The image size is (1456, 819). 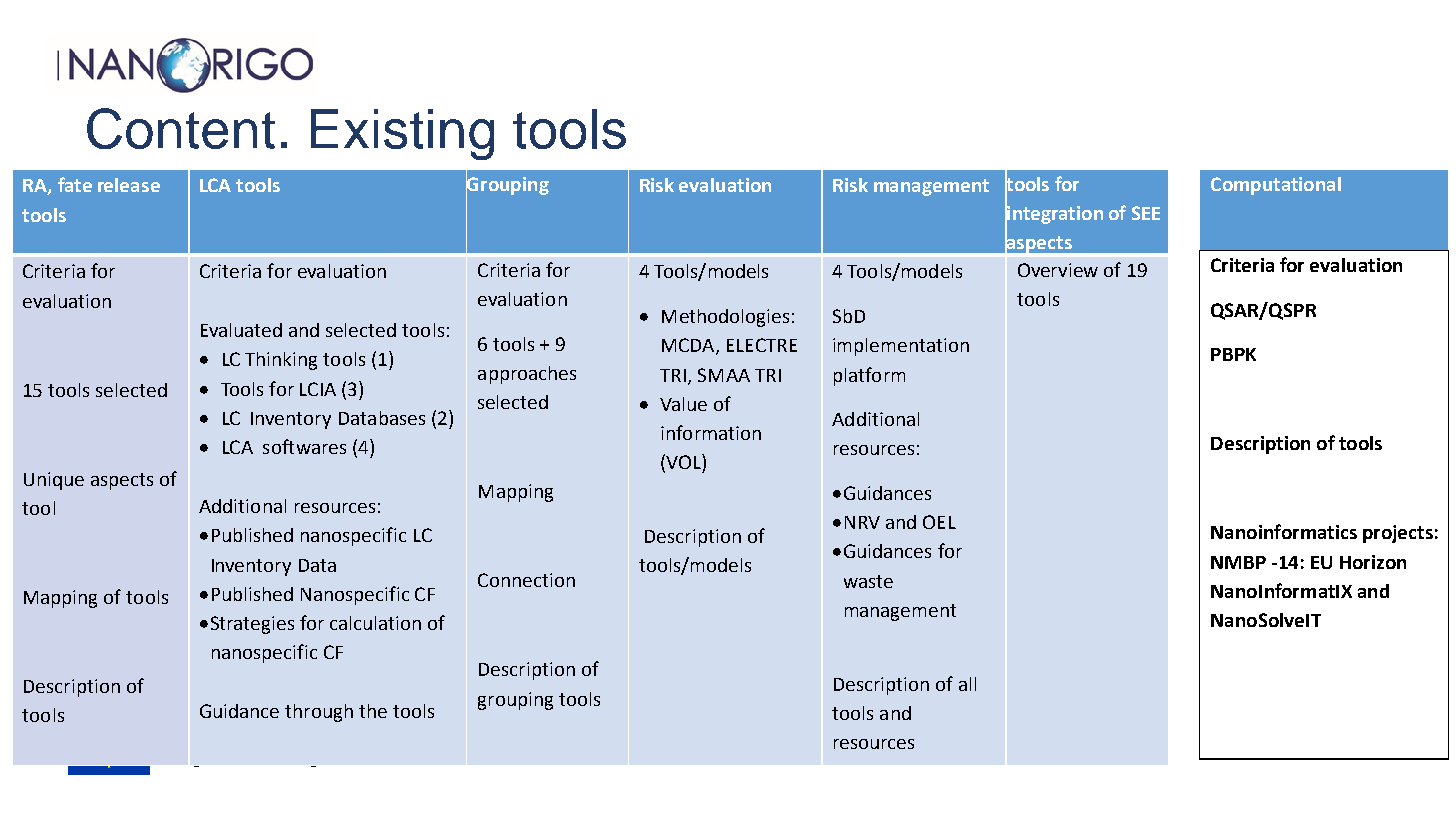 What do you see at coordinates (241, 330) in the screenshot?
I see `Evaluated` at bounding box center [241, 330].
